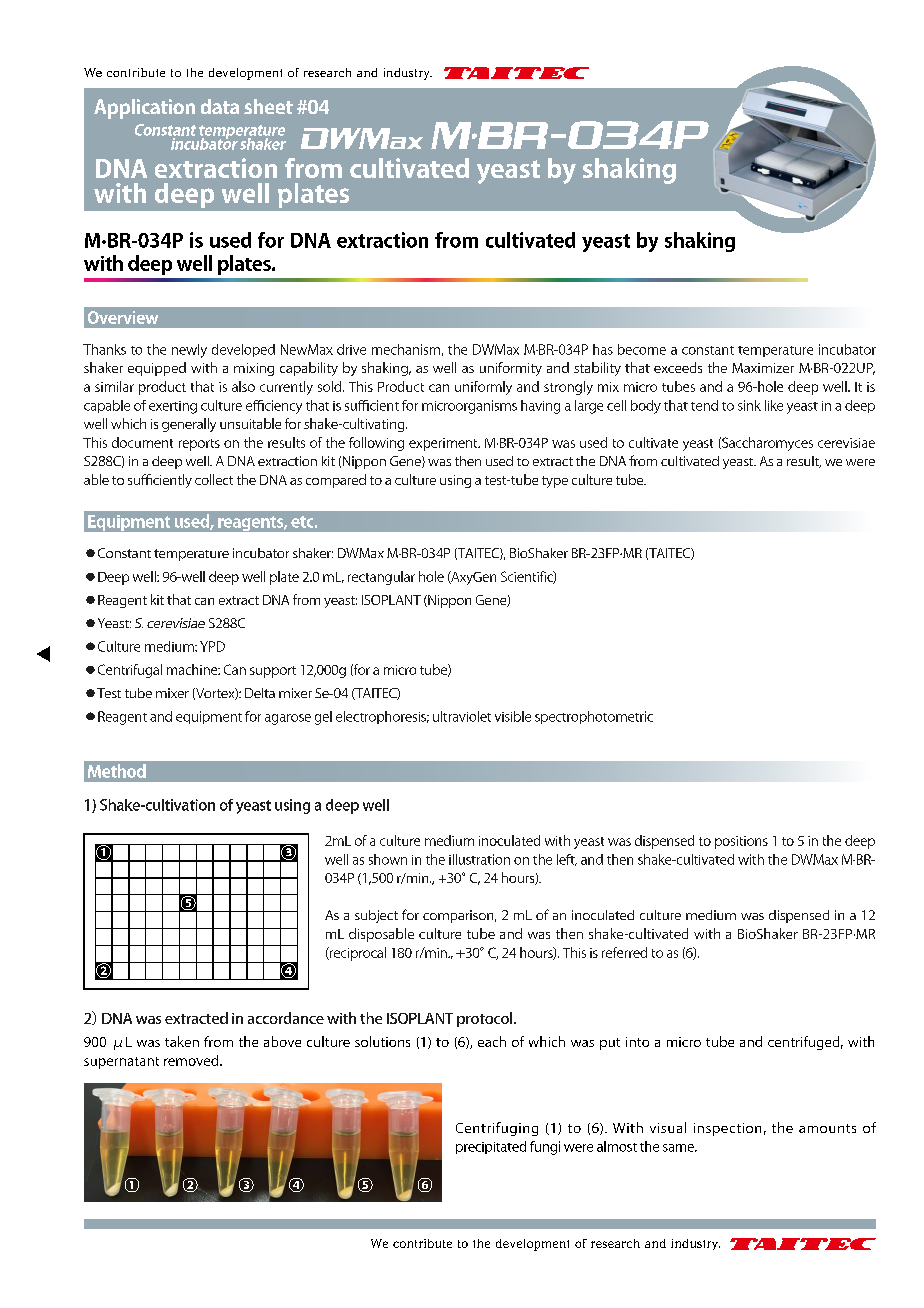  Describe the element at coordinates (513, 716) in the screenshot. I see `visible` at that location.
